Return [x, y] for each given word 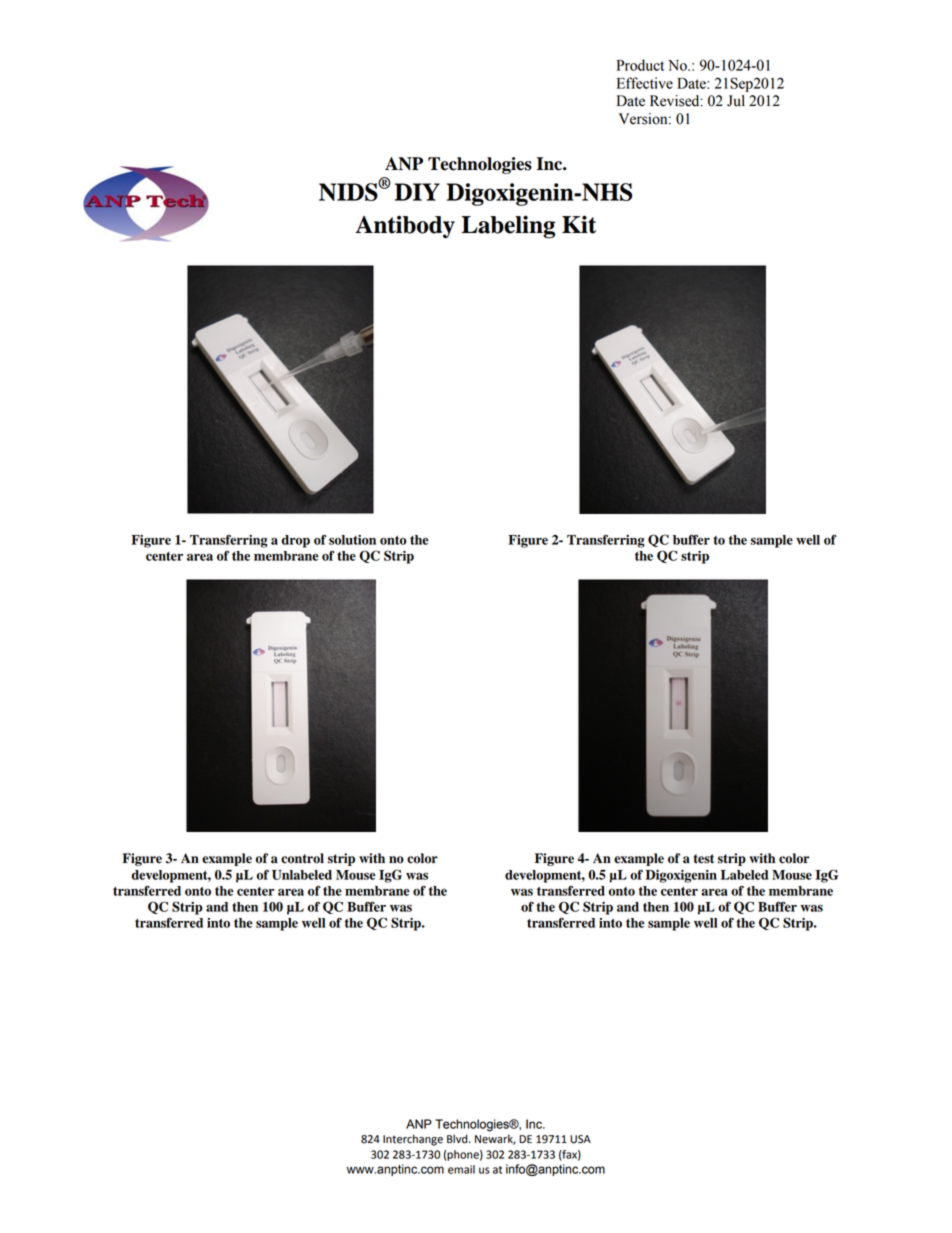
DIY [417, 192]
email [461, 1169]
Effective [645, 83]
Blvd [458, 1139]
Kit [579, 224]
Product [640, 65]
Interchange [413, 1140]
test [704, 859]
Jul [736, 101]
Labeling [508, 227]
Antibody [405, 226]
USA [580, 1139]
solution [352, 540]
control [302, 858]
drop [295, 541]
